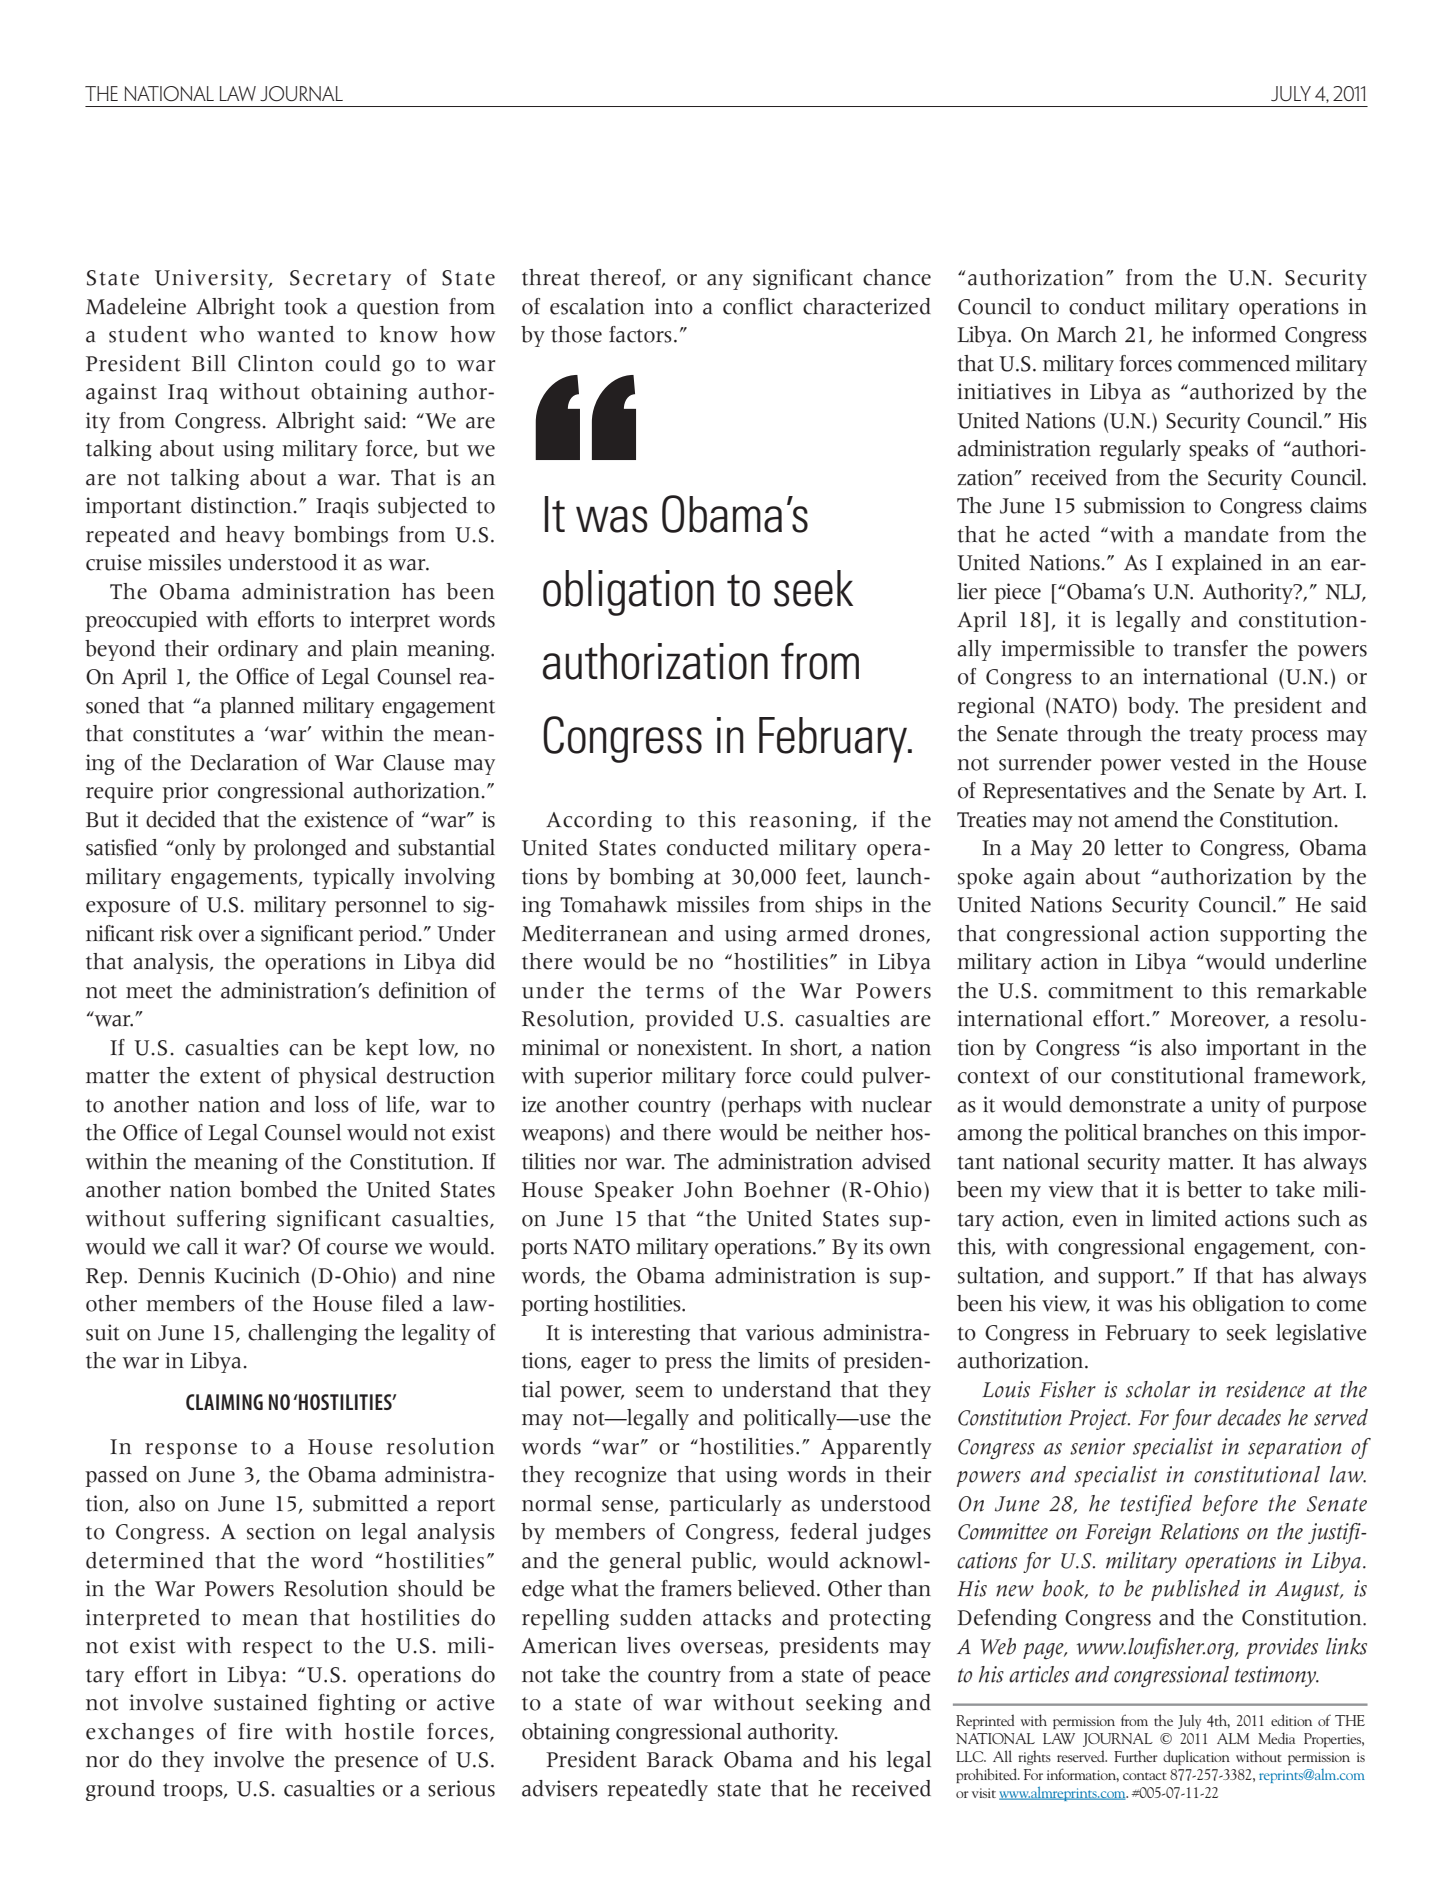 This screenshot has height=1881, width=1453. Describe the element at coordinates (689, 1020) in the screenshot. I see `provided` at that location.
